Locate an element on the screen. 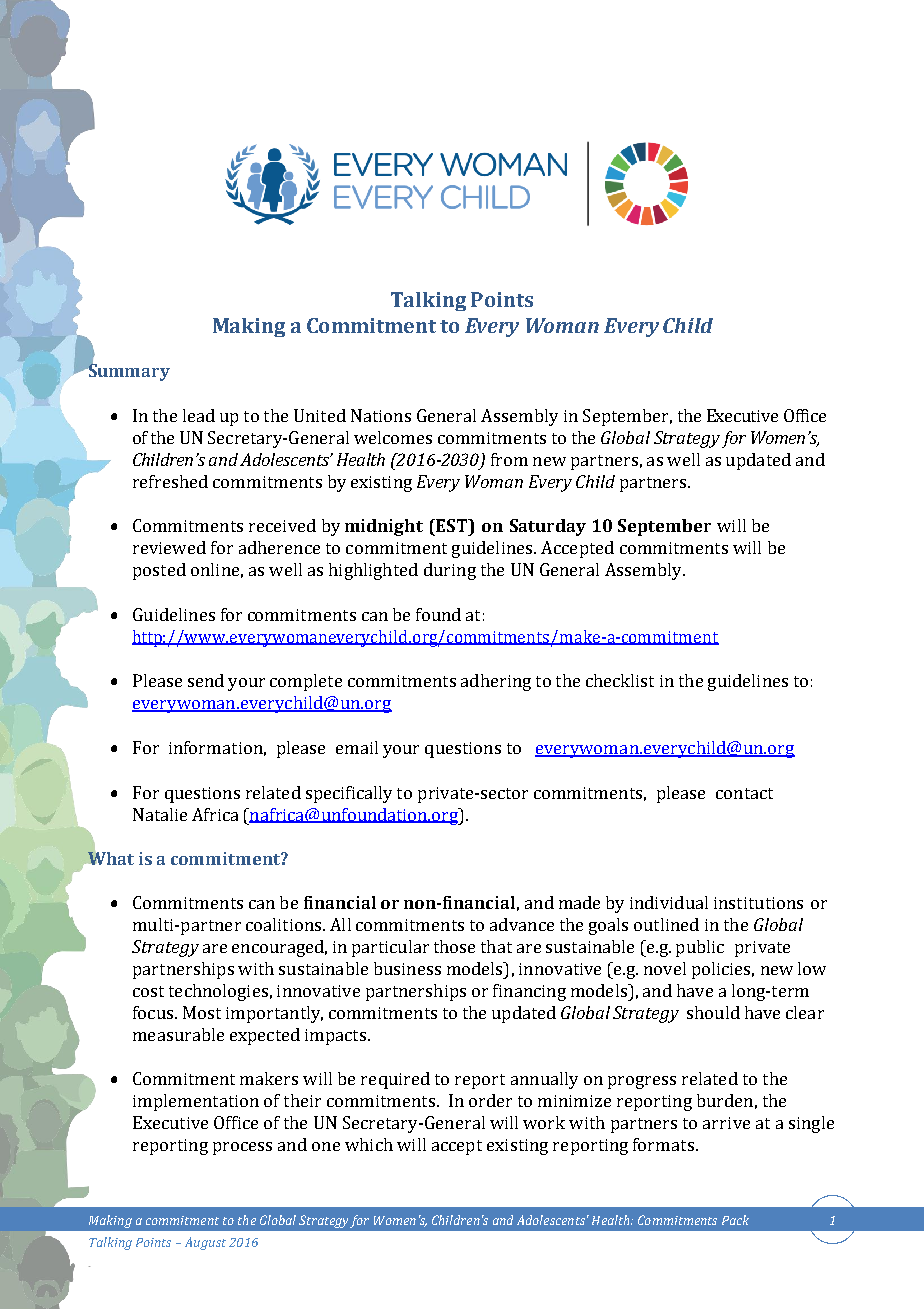  from is located at coordinates (509, 459).
